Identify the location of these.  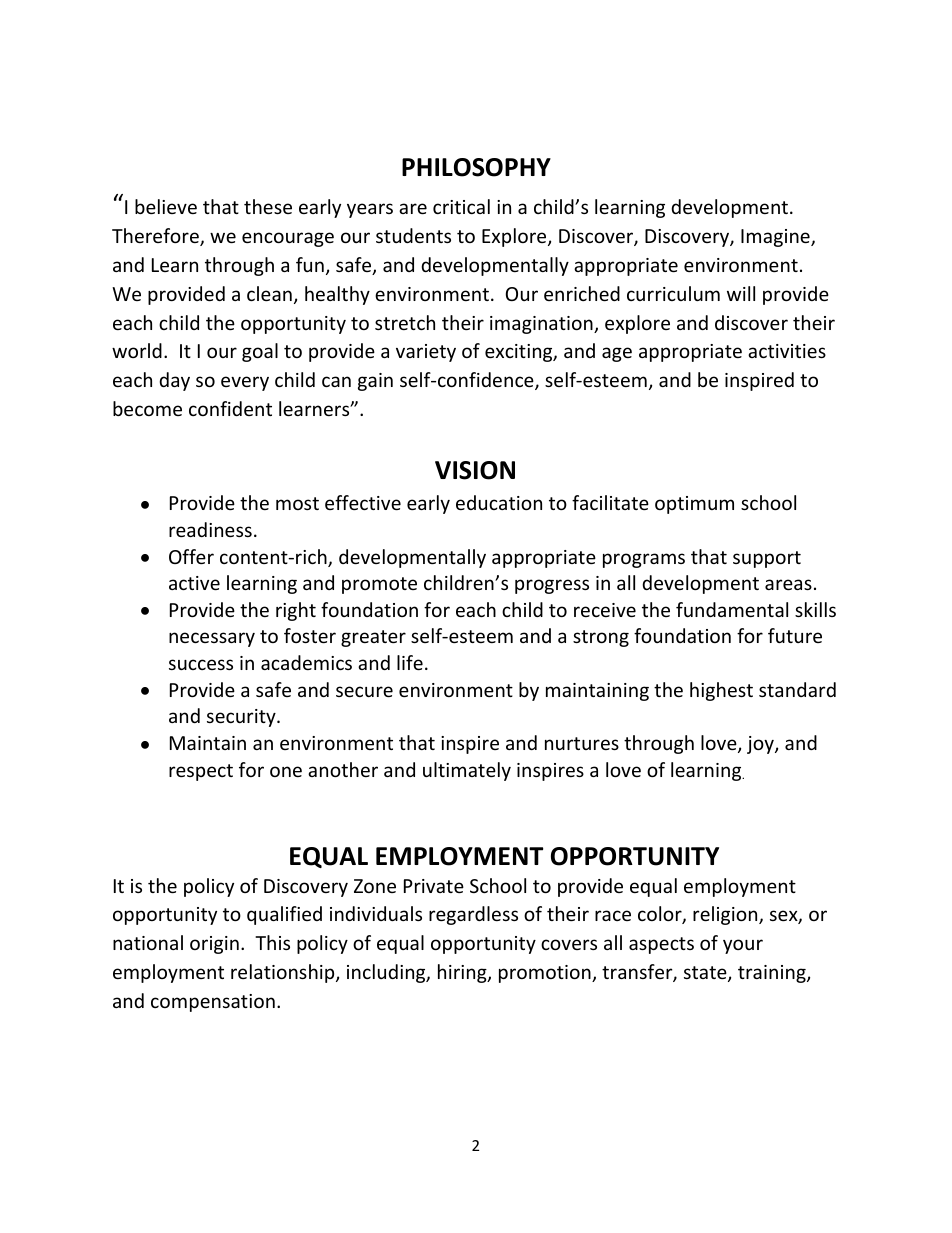
(268, 206).
